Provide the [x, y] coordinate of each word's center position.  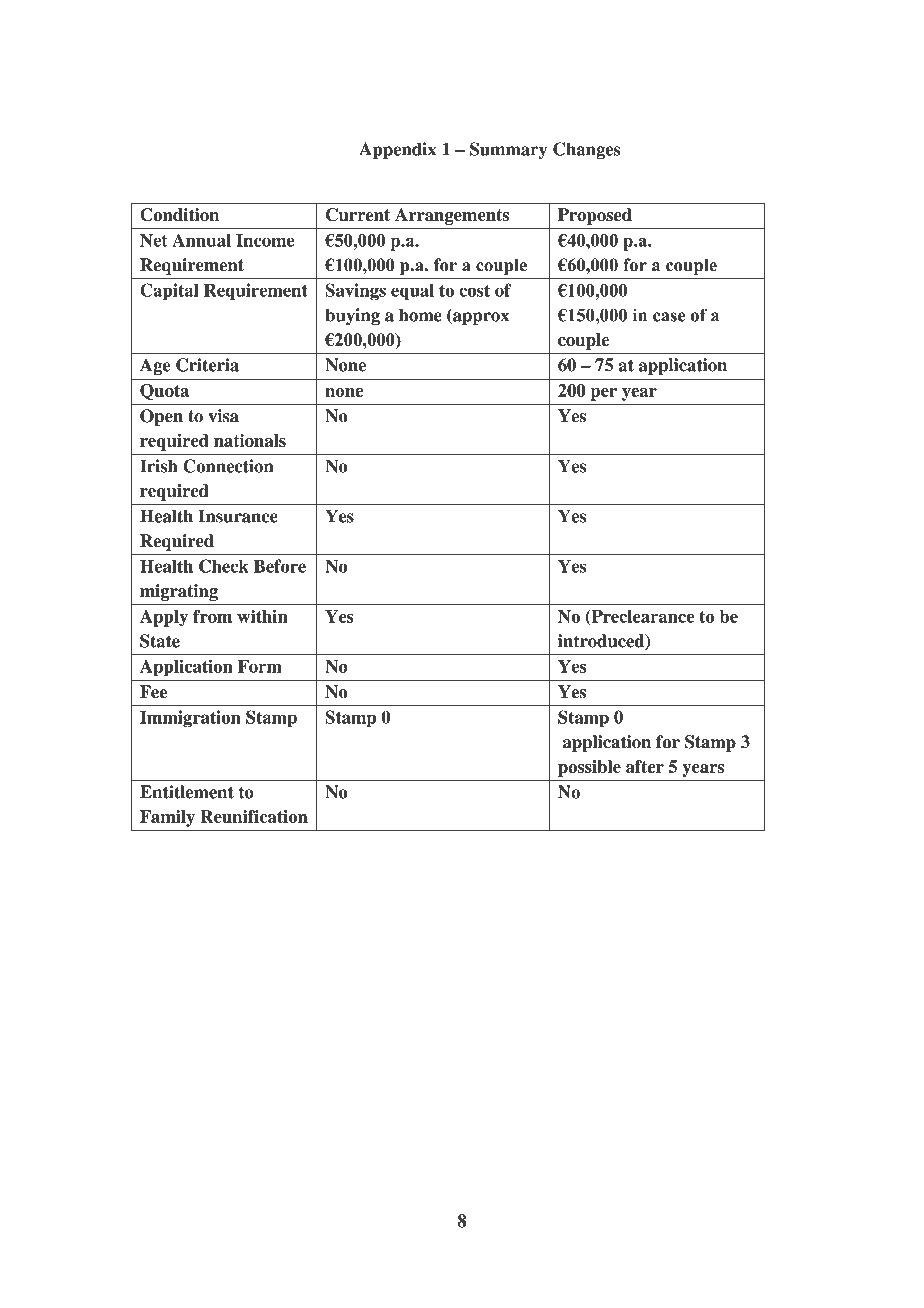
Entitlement [187, 792]
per [603, 394]
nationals [250, 440]
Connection [228, 466]
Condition [179, 215]
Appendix [397, 150]
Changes [587, 150]
